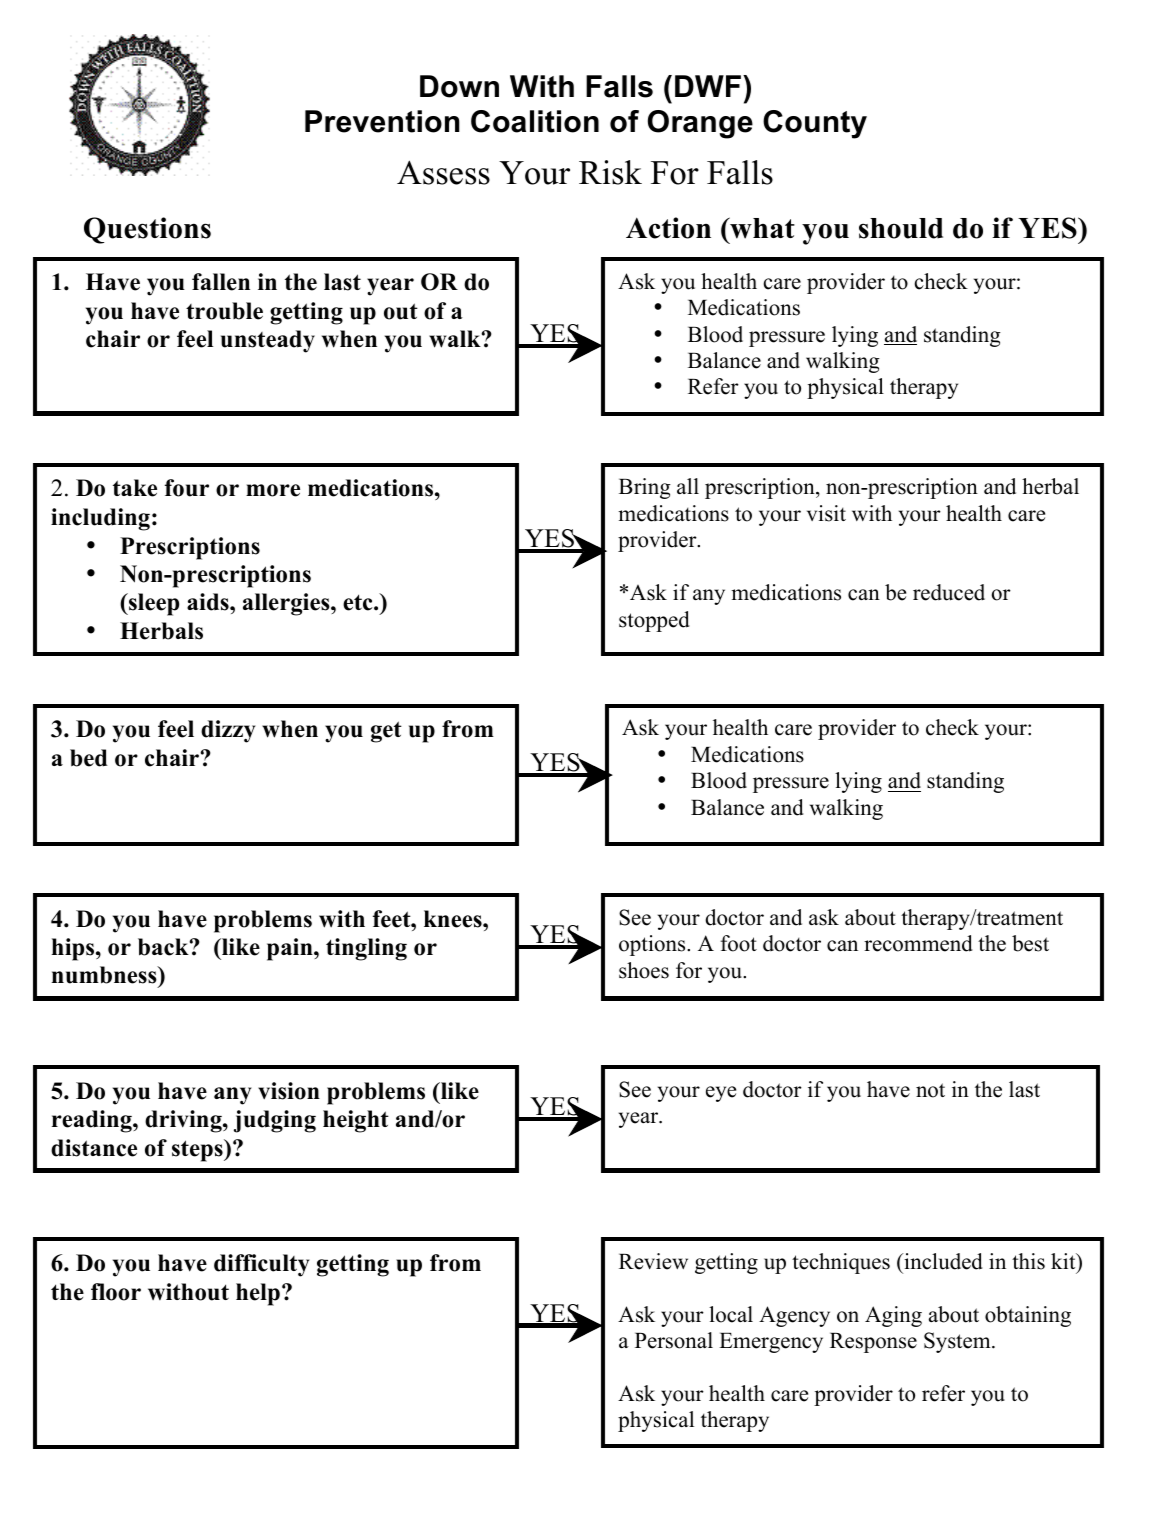  Describe the element at coordinates (187, 488) in the screenshot. I see `four` at that location.
